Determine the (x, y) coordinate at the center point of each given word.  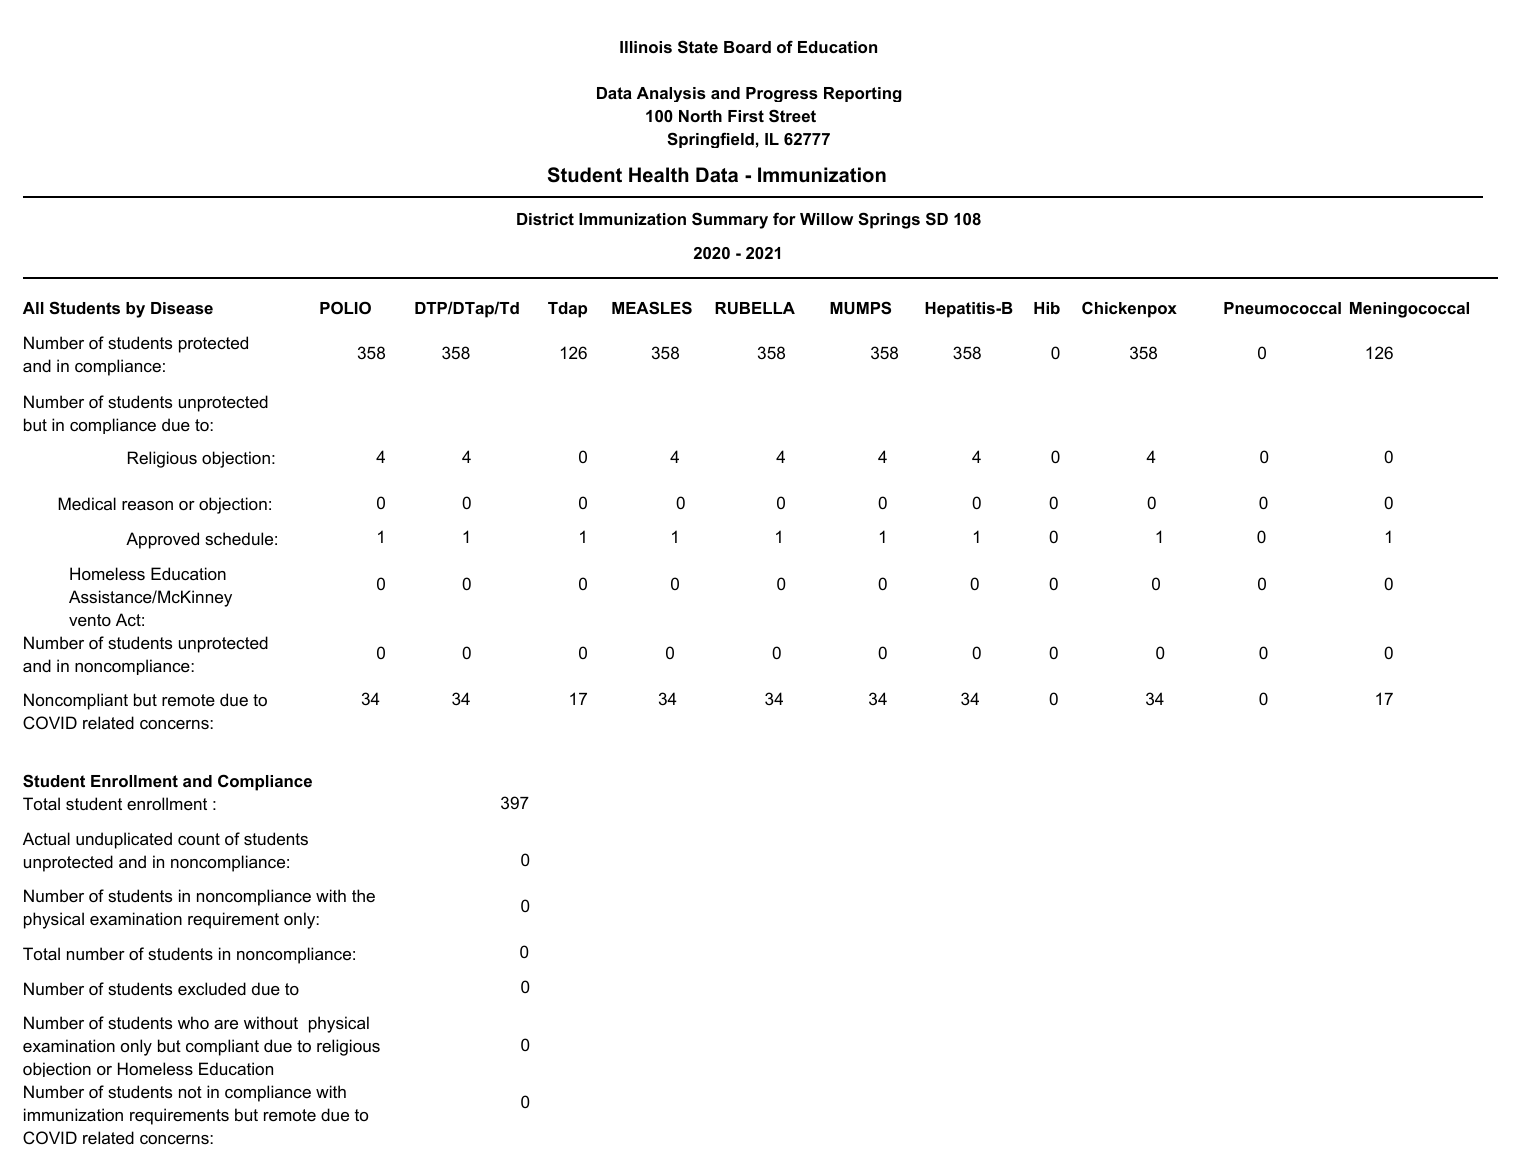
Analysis (671, 94)
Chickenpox (1129, 309)
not (190, 1092)
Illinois (646, 47)
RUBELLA (755, 308)
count (199, 839)
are (226, 1024)
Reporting (863, 94)
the (363, 895)
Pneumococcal (1282, 308)
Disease (182, 308)
